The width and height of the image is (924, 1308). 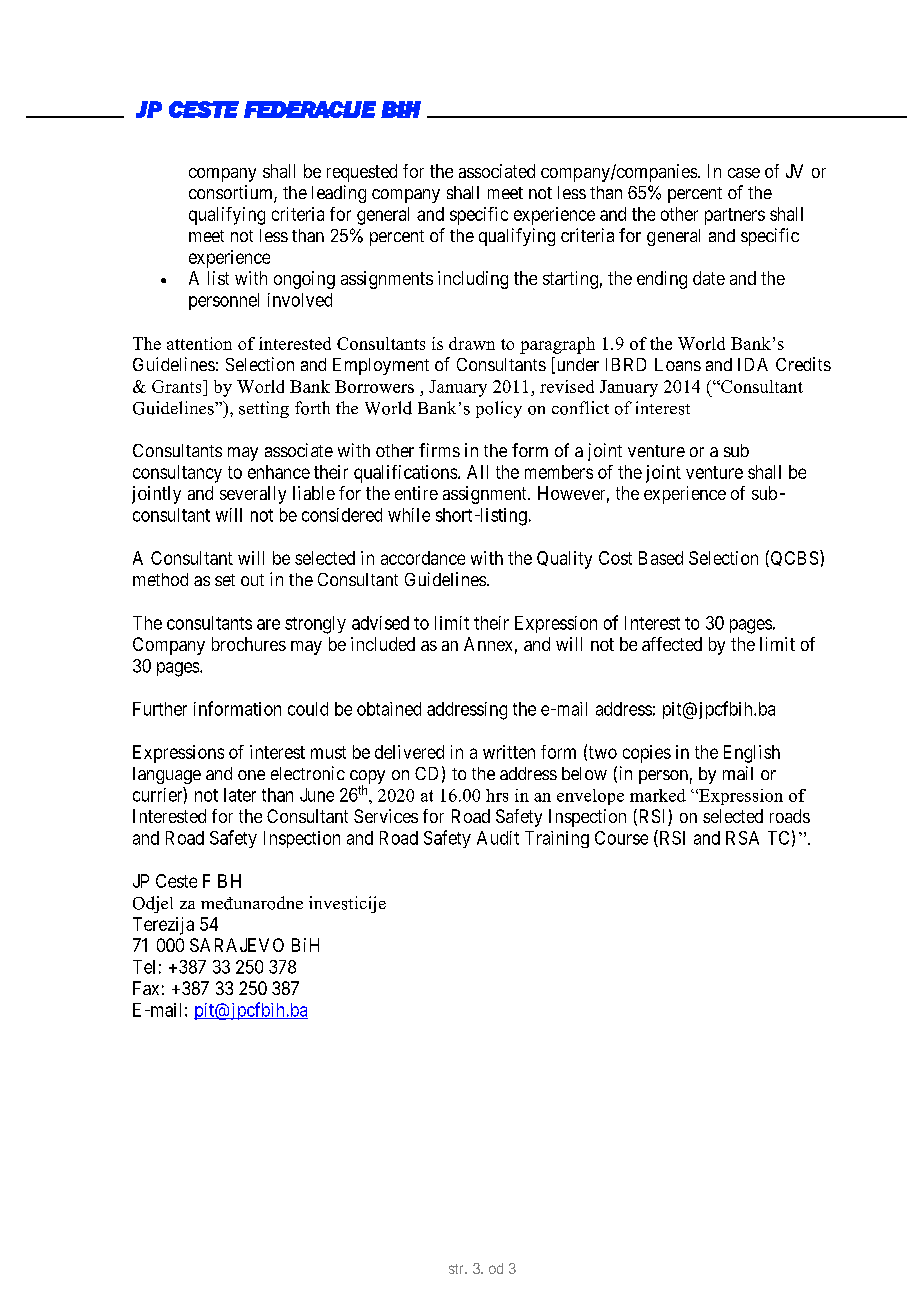 I want to click on consultancy, so click(x=177, y=474).
